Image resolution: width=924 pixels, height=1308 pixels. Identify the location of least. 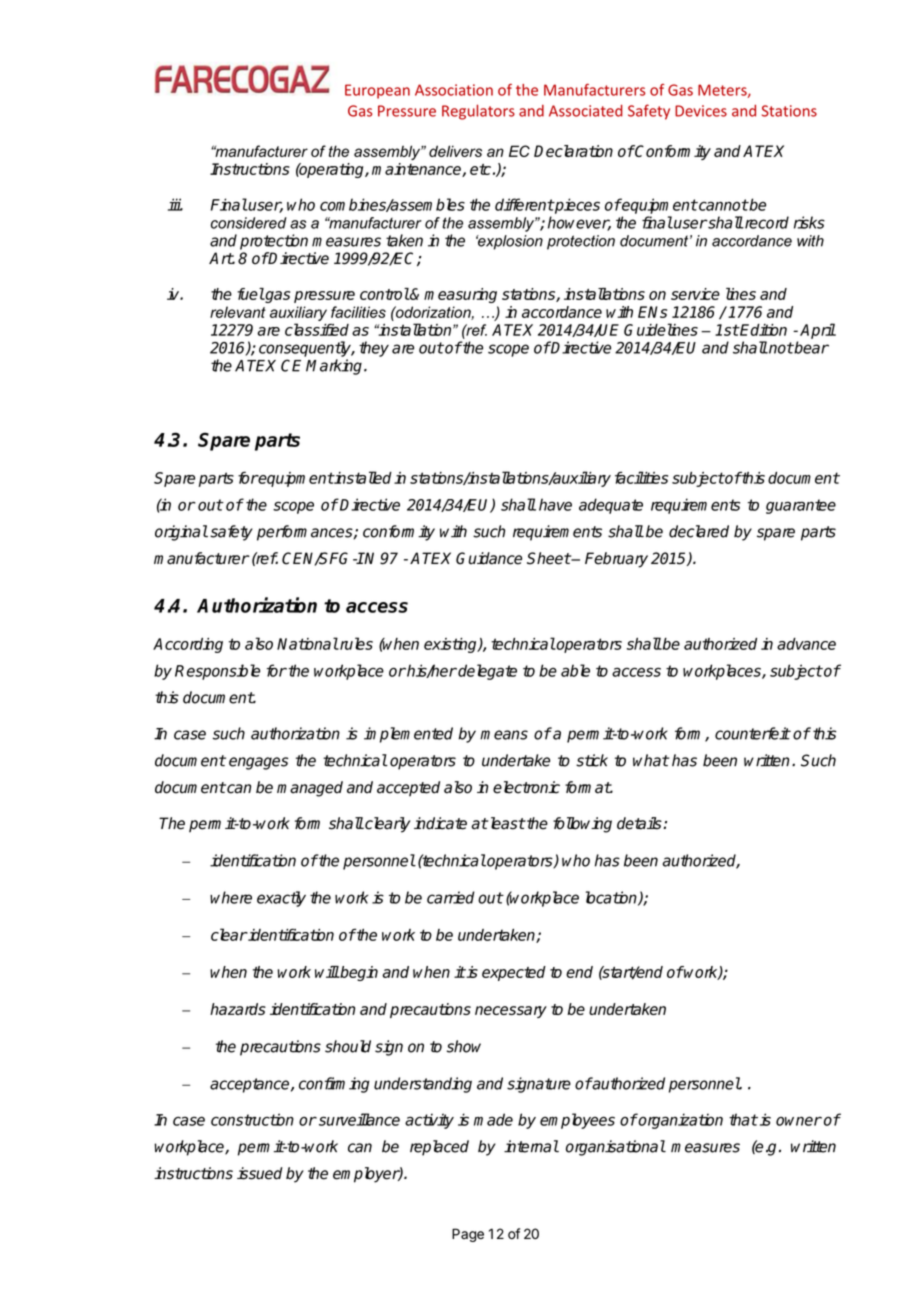
(506, 823).
